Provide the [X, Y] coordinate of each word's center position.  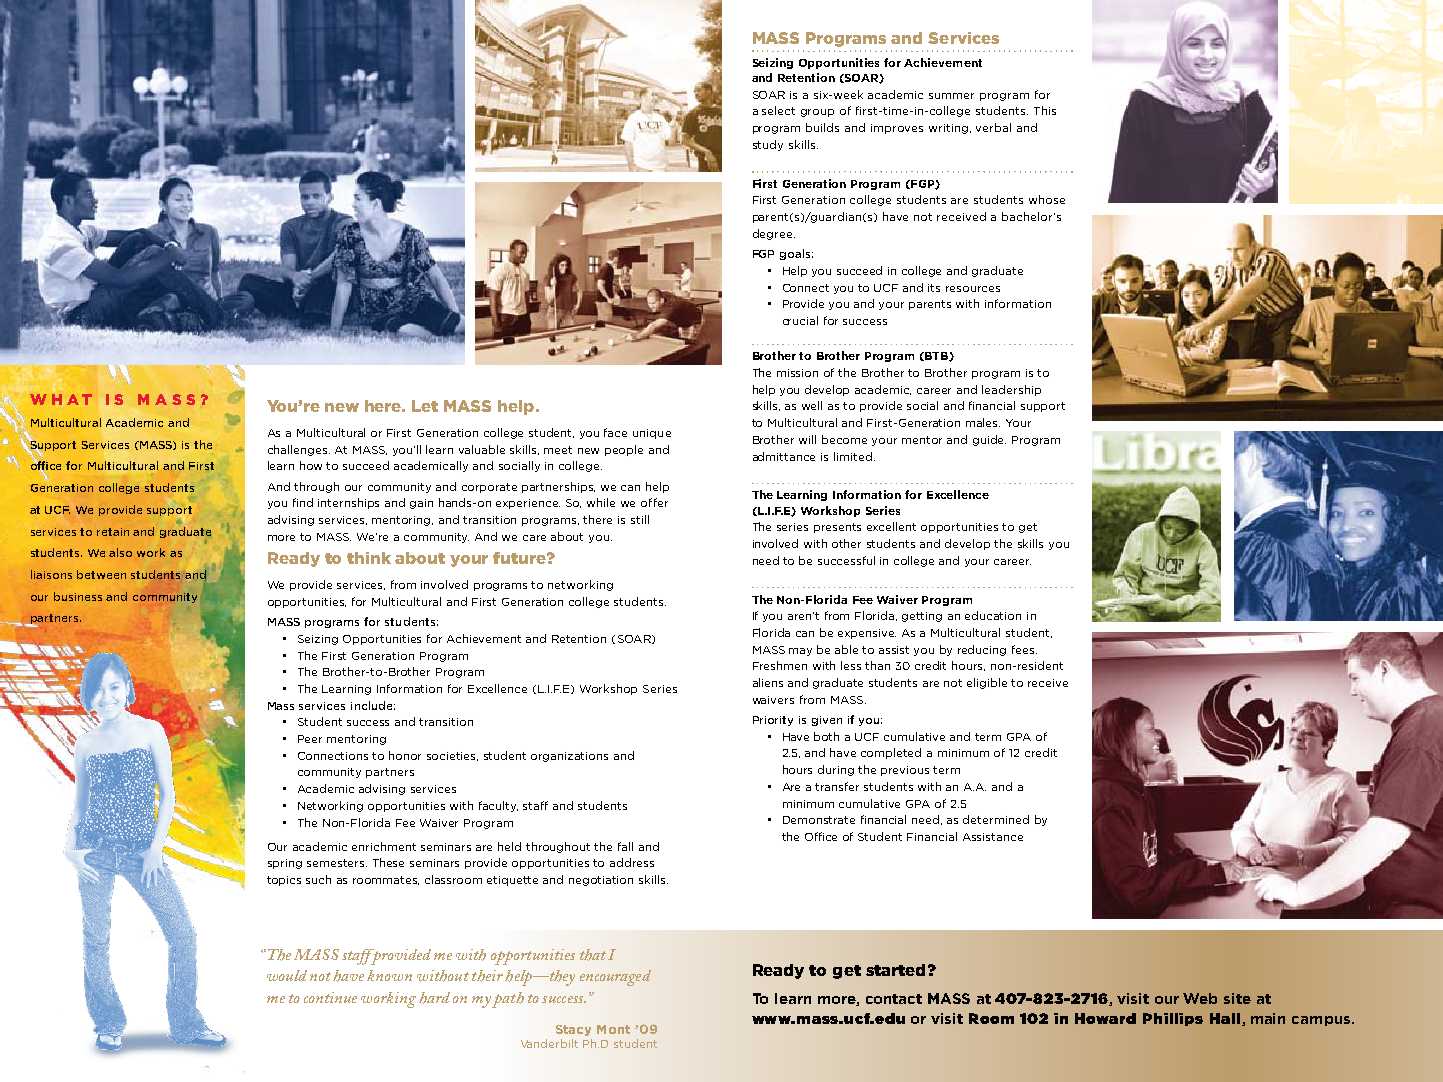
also [120, 552]
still [640, 519]
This [1045, 110]
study [768, 145]
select [778, 110]
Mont [613, 1029]
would [287, 975]
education [993, 615]
